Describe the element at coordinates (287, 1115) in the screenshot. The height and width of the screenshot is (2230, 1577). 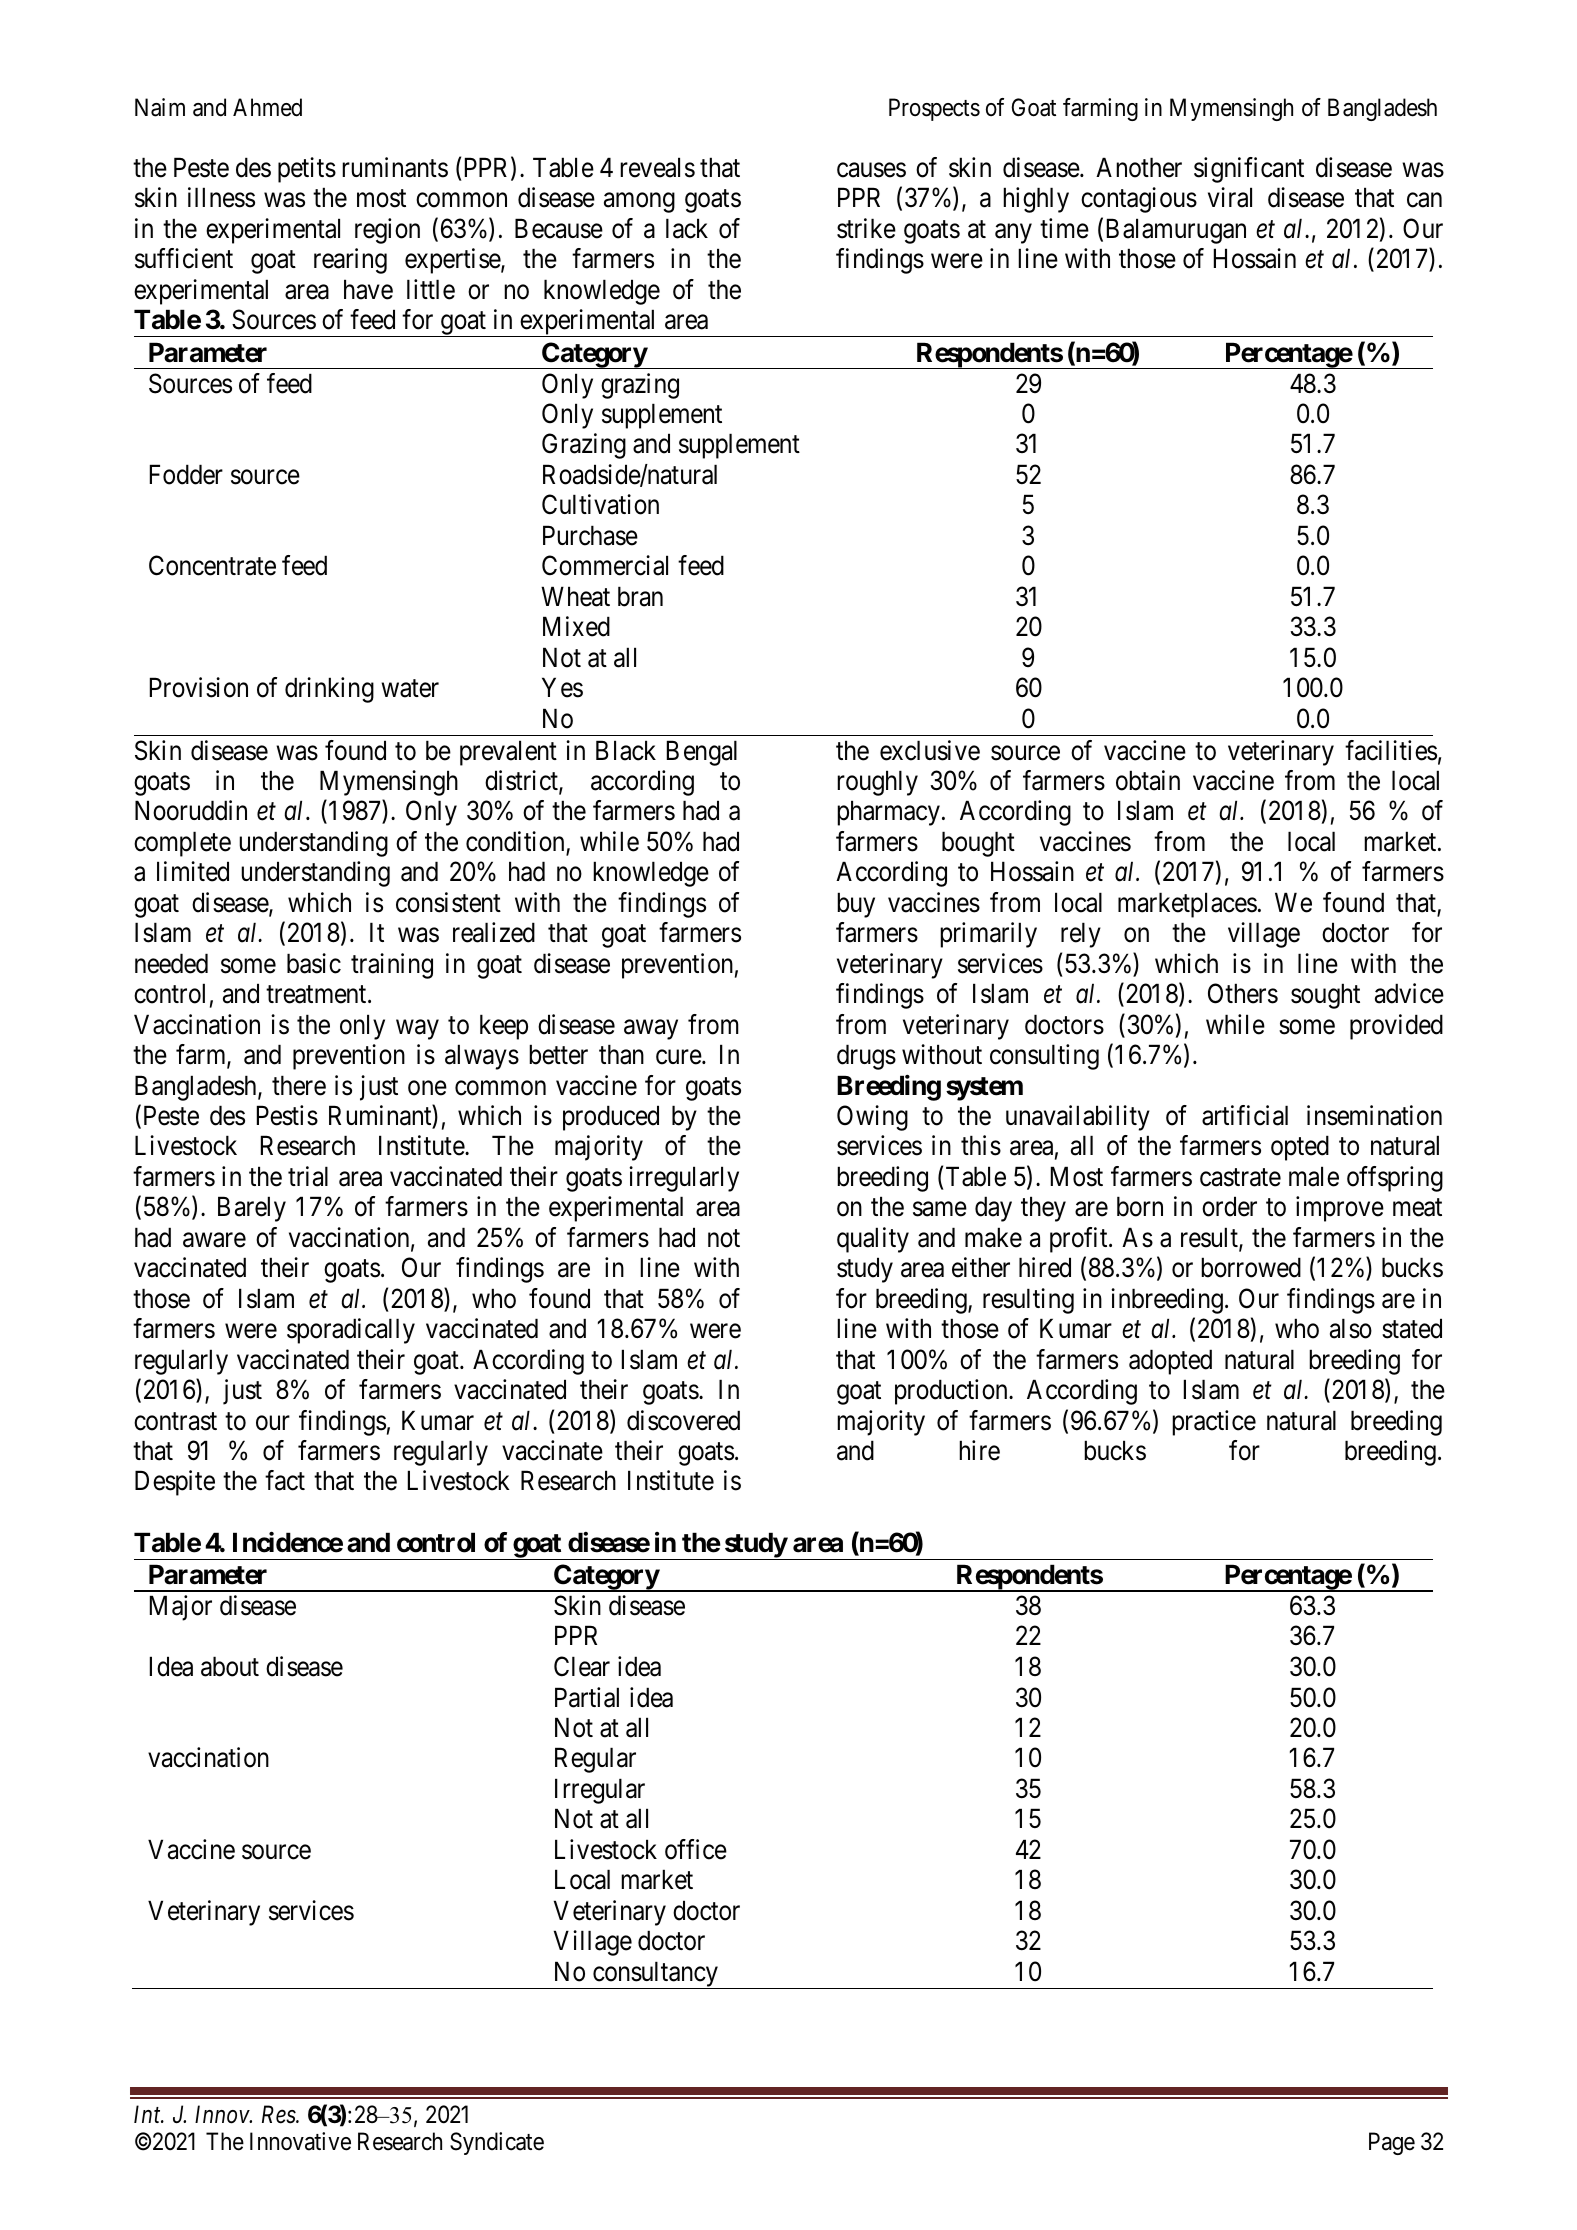
I see `Pestis` at that location.
